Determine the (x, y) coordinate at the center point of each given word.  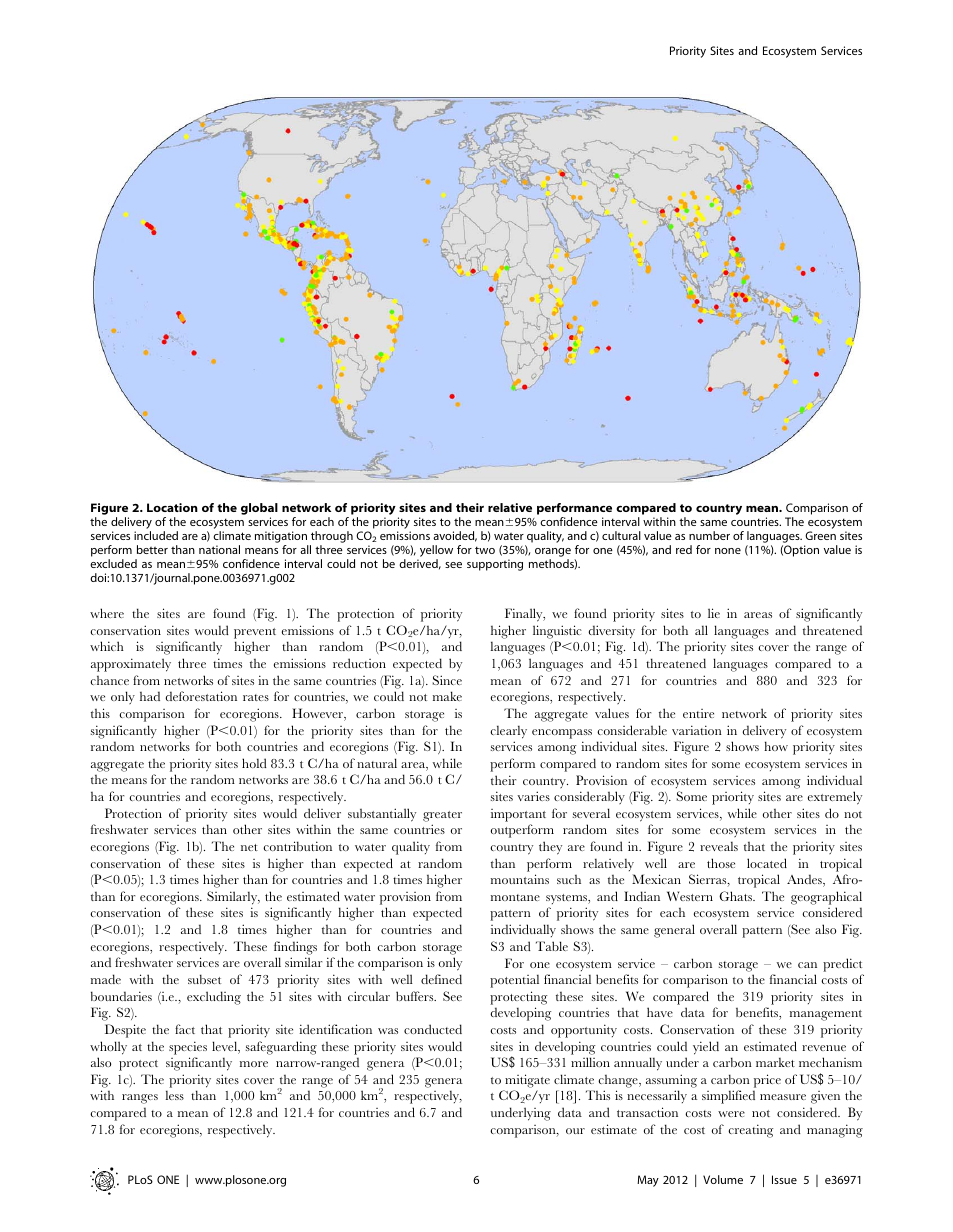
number (709, 535)
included (156, 535)
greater (442, 816)
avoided (455, 536)
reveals (719, 846)
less (175, 1095)
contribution (297, 846)
